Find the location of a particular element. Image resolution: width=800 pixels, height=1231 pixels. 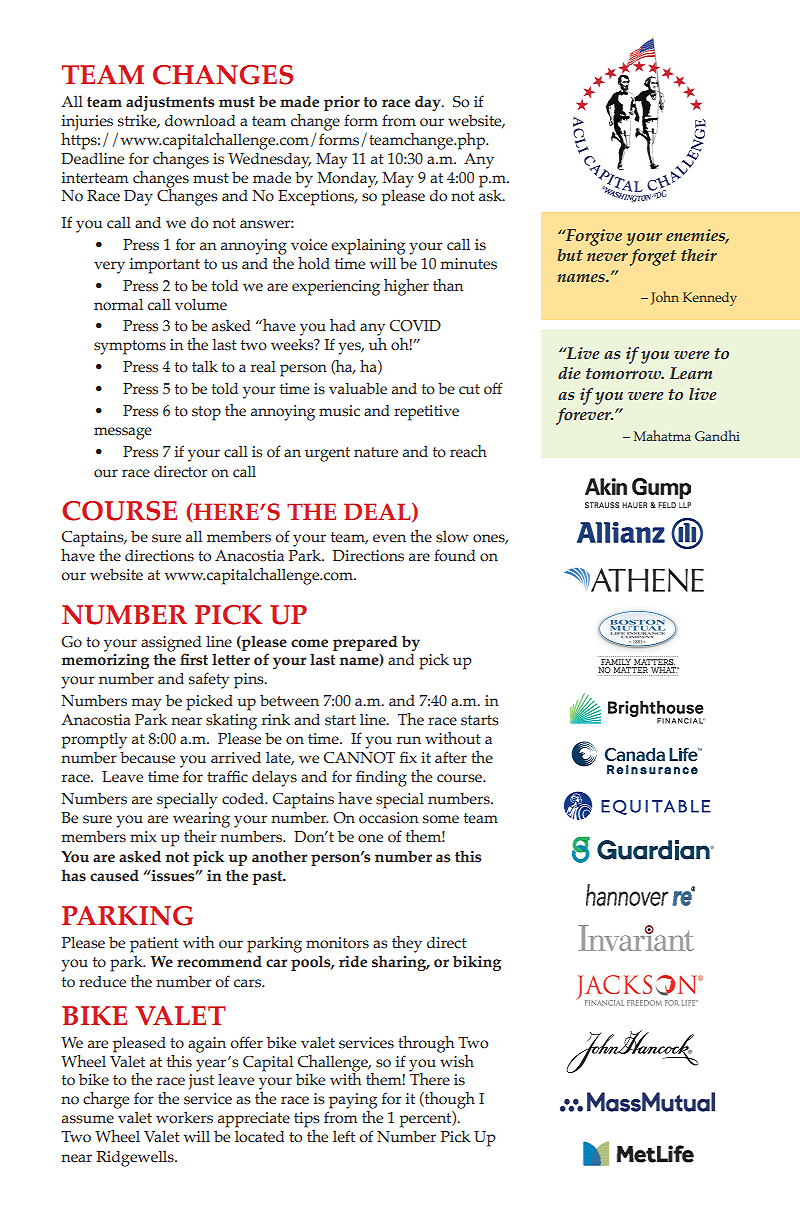

prepared is located at coordinates (365, 643).
